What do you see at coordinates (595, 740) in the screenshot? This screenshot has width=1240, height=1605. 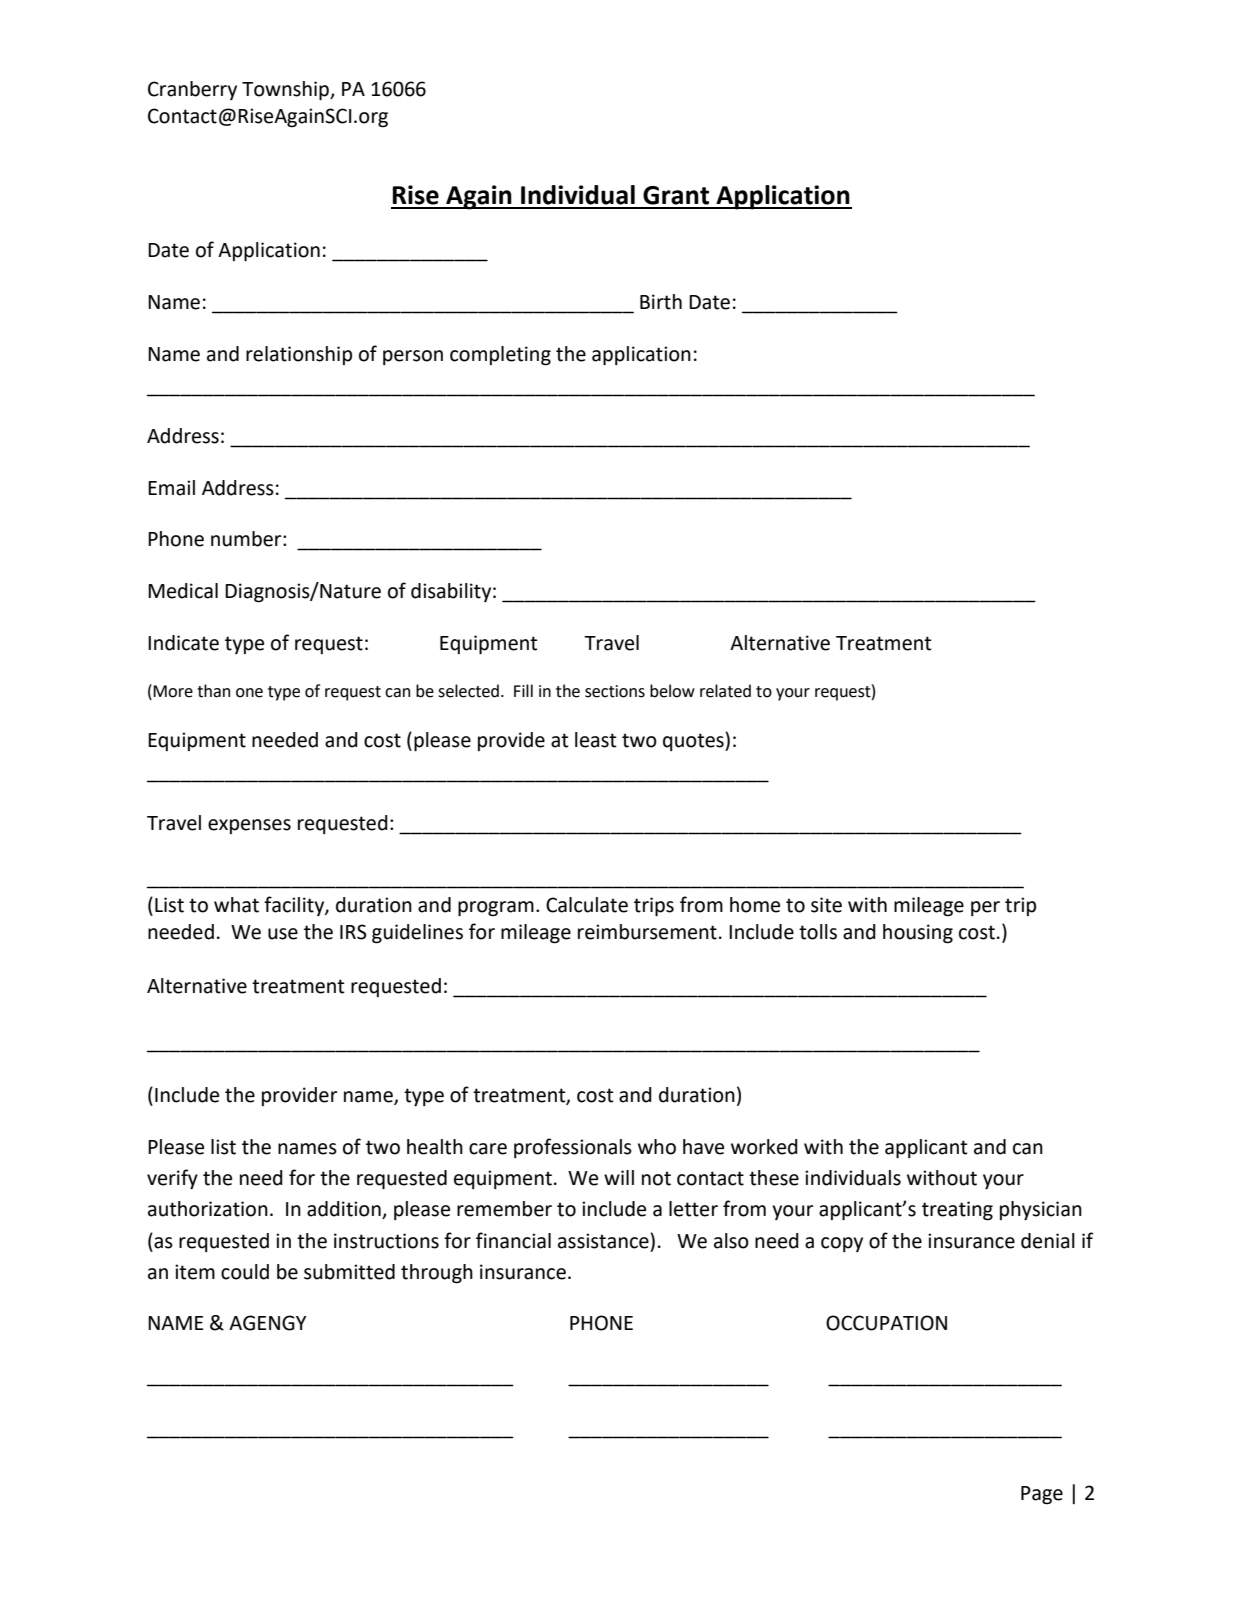 I see `least` at bounding box center [595, 740].
